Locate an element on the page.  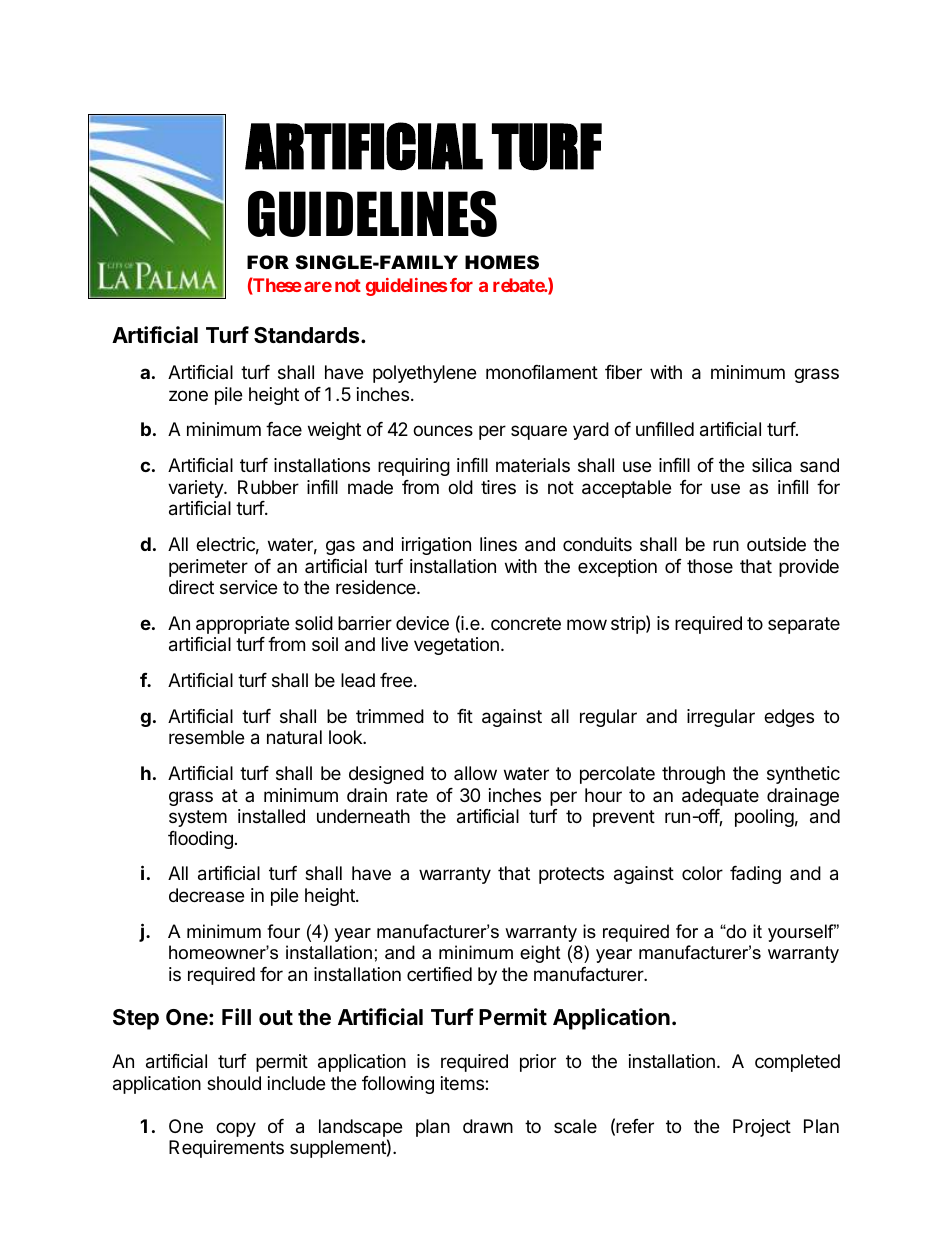
Standards is located at coordinates (308, 335).
